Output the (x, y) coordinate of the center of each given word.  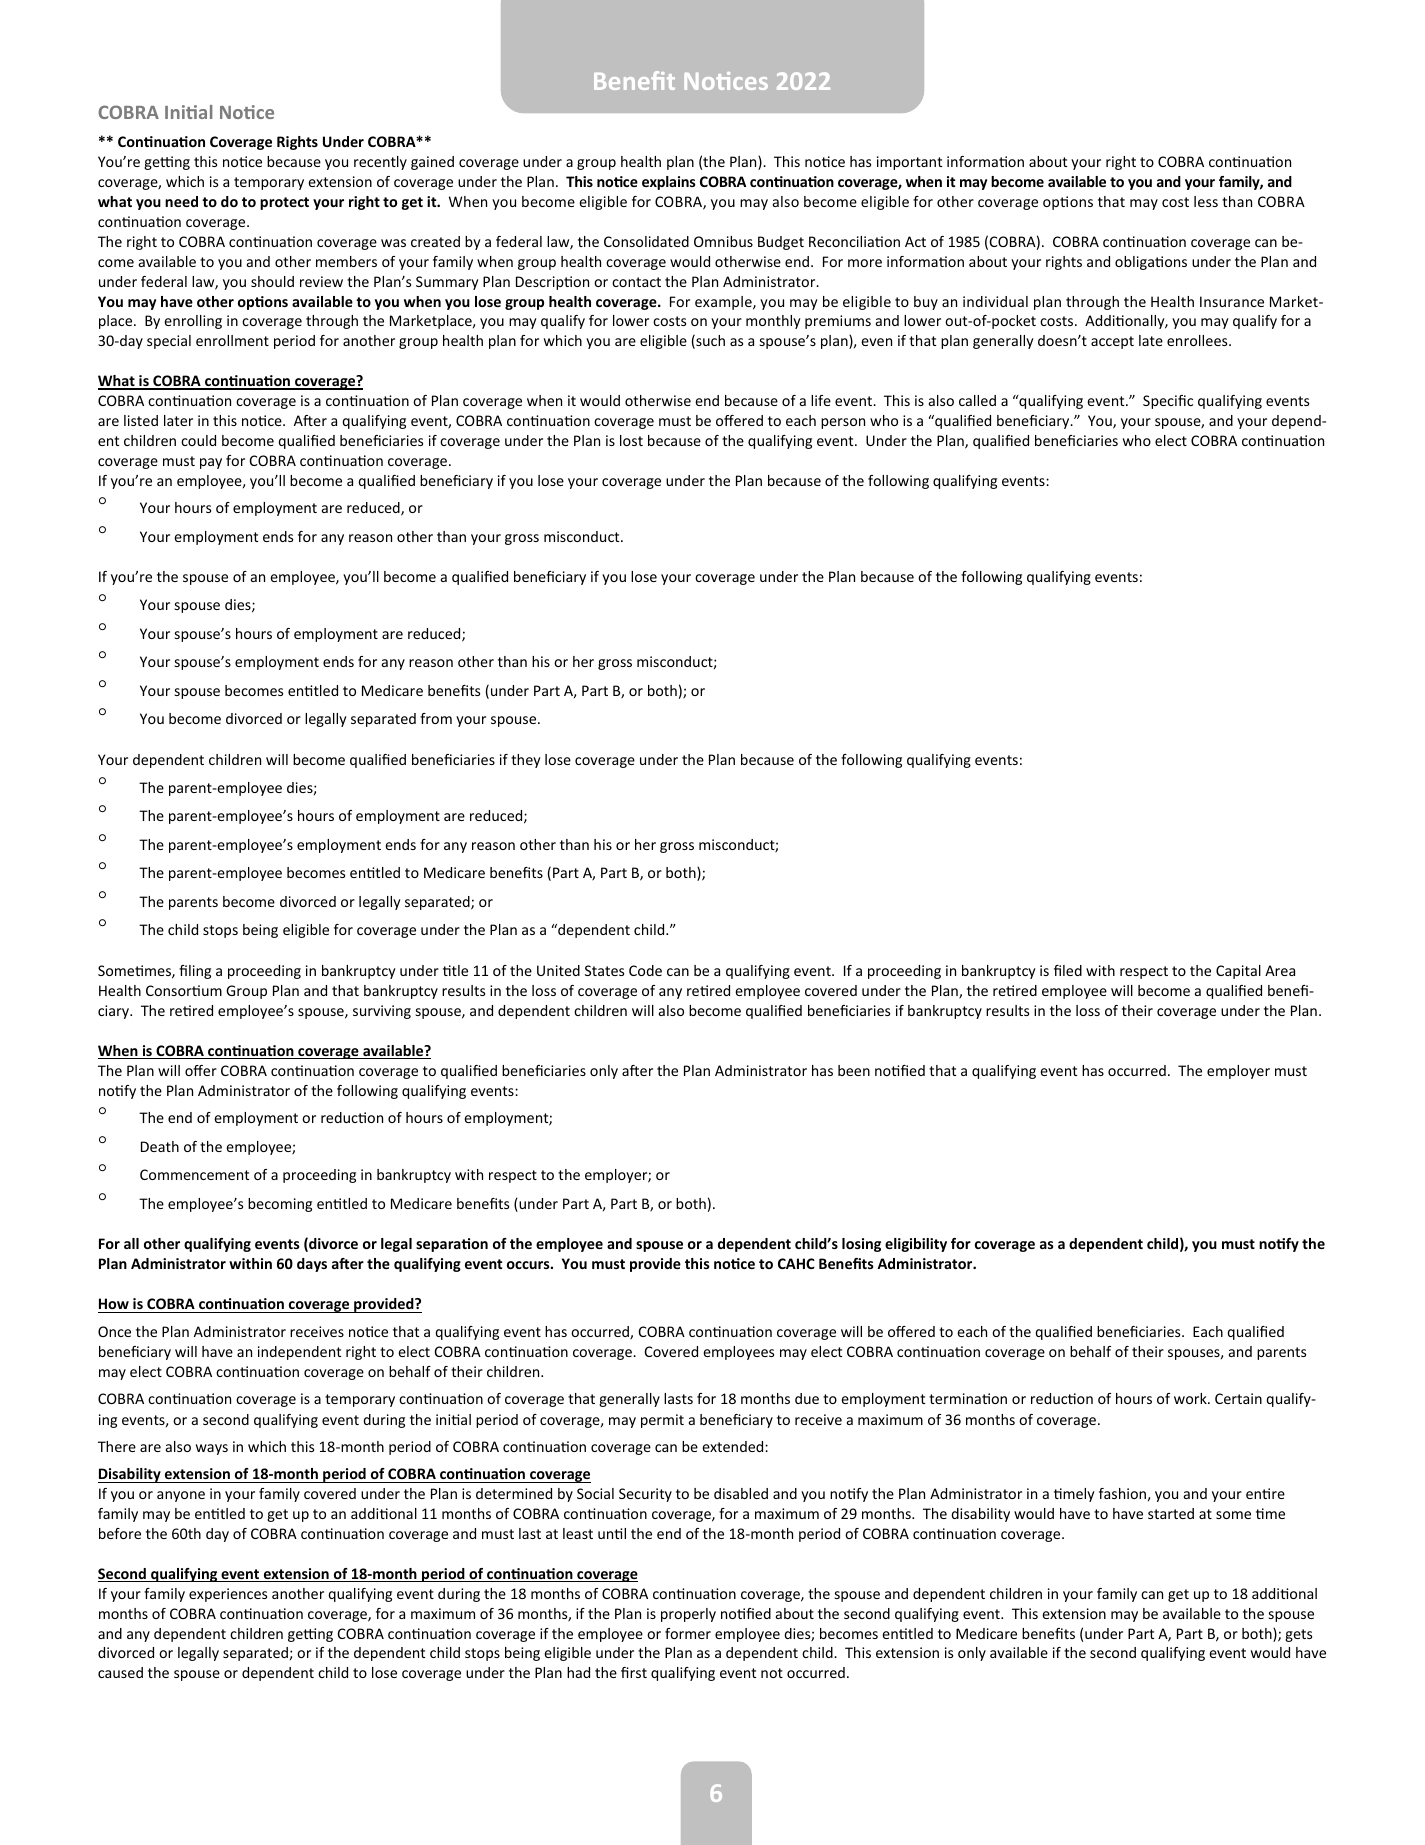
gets (1298, 1635)
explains (669, 183)
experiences (228, 1595)
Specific (1168, 402)
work (1191, 1398)
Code (645, 970)
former (688, 1633)
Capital (1238, 972)
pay (211, 463)
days (312, 1265)
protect (284, 203)
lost (631, 440)
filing (195, 972)
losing (861, 1245)
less (1206, 201)
